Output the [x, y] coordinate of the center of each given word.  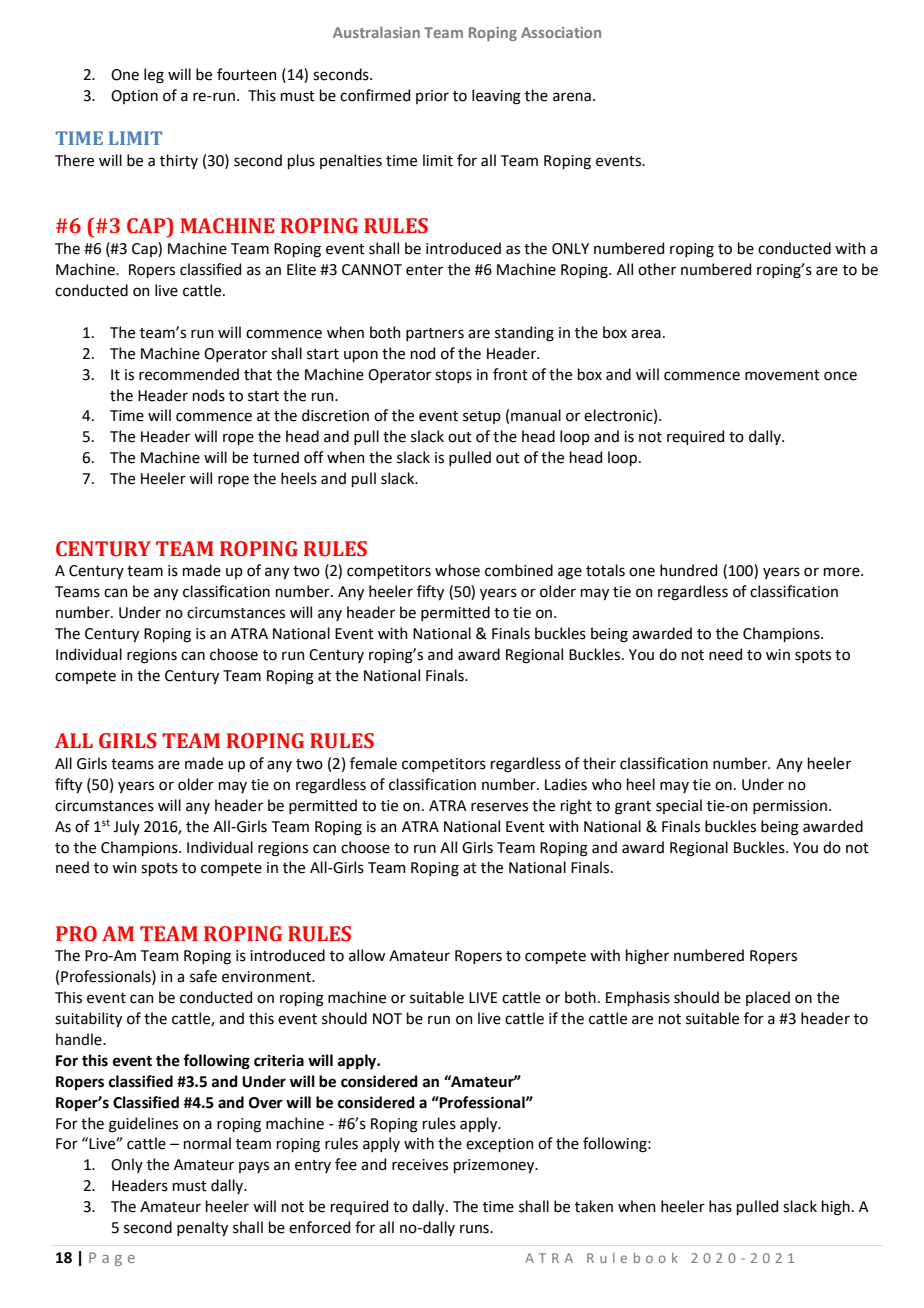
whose [457, 570]
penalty [202, 1228]
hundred [688, 570]
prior [432, 97]
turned [276, 457]
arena [572, 97]
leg [154, 76]
